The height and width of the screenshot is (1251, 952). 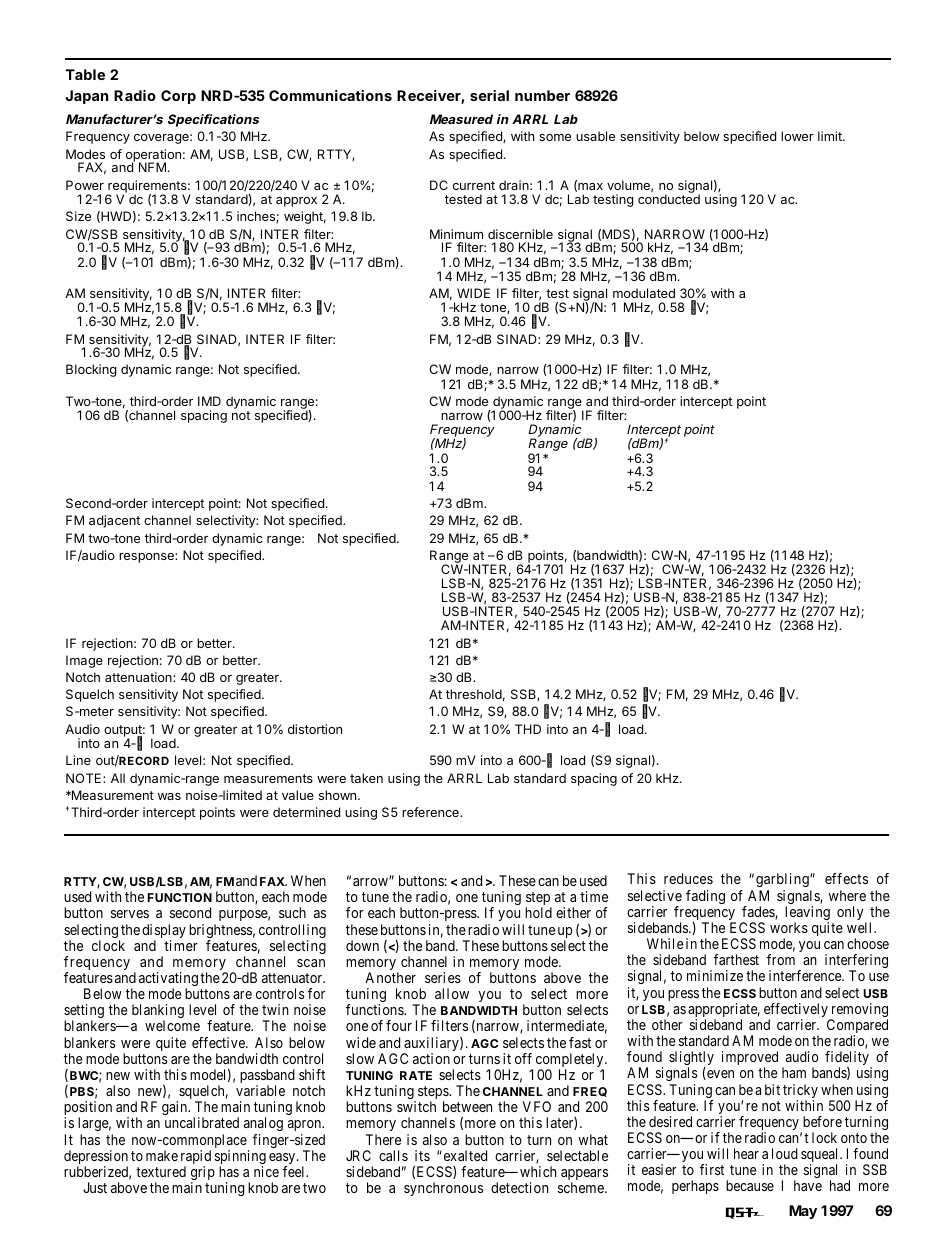 What do you see at coordinates (161, 1171) in the screenshot?
I see `textured` at bounding box center [161, 1171].
